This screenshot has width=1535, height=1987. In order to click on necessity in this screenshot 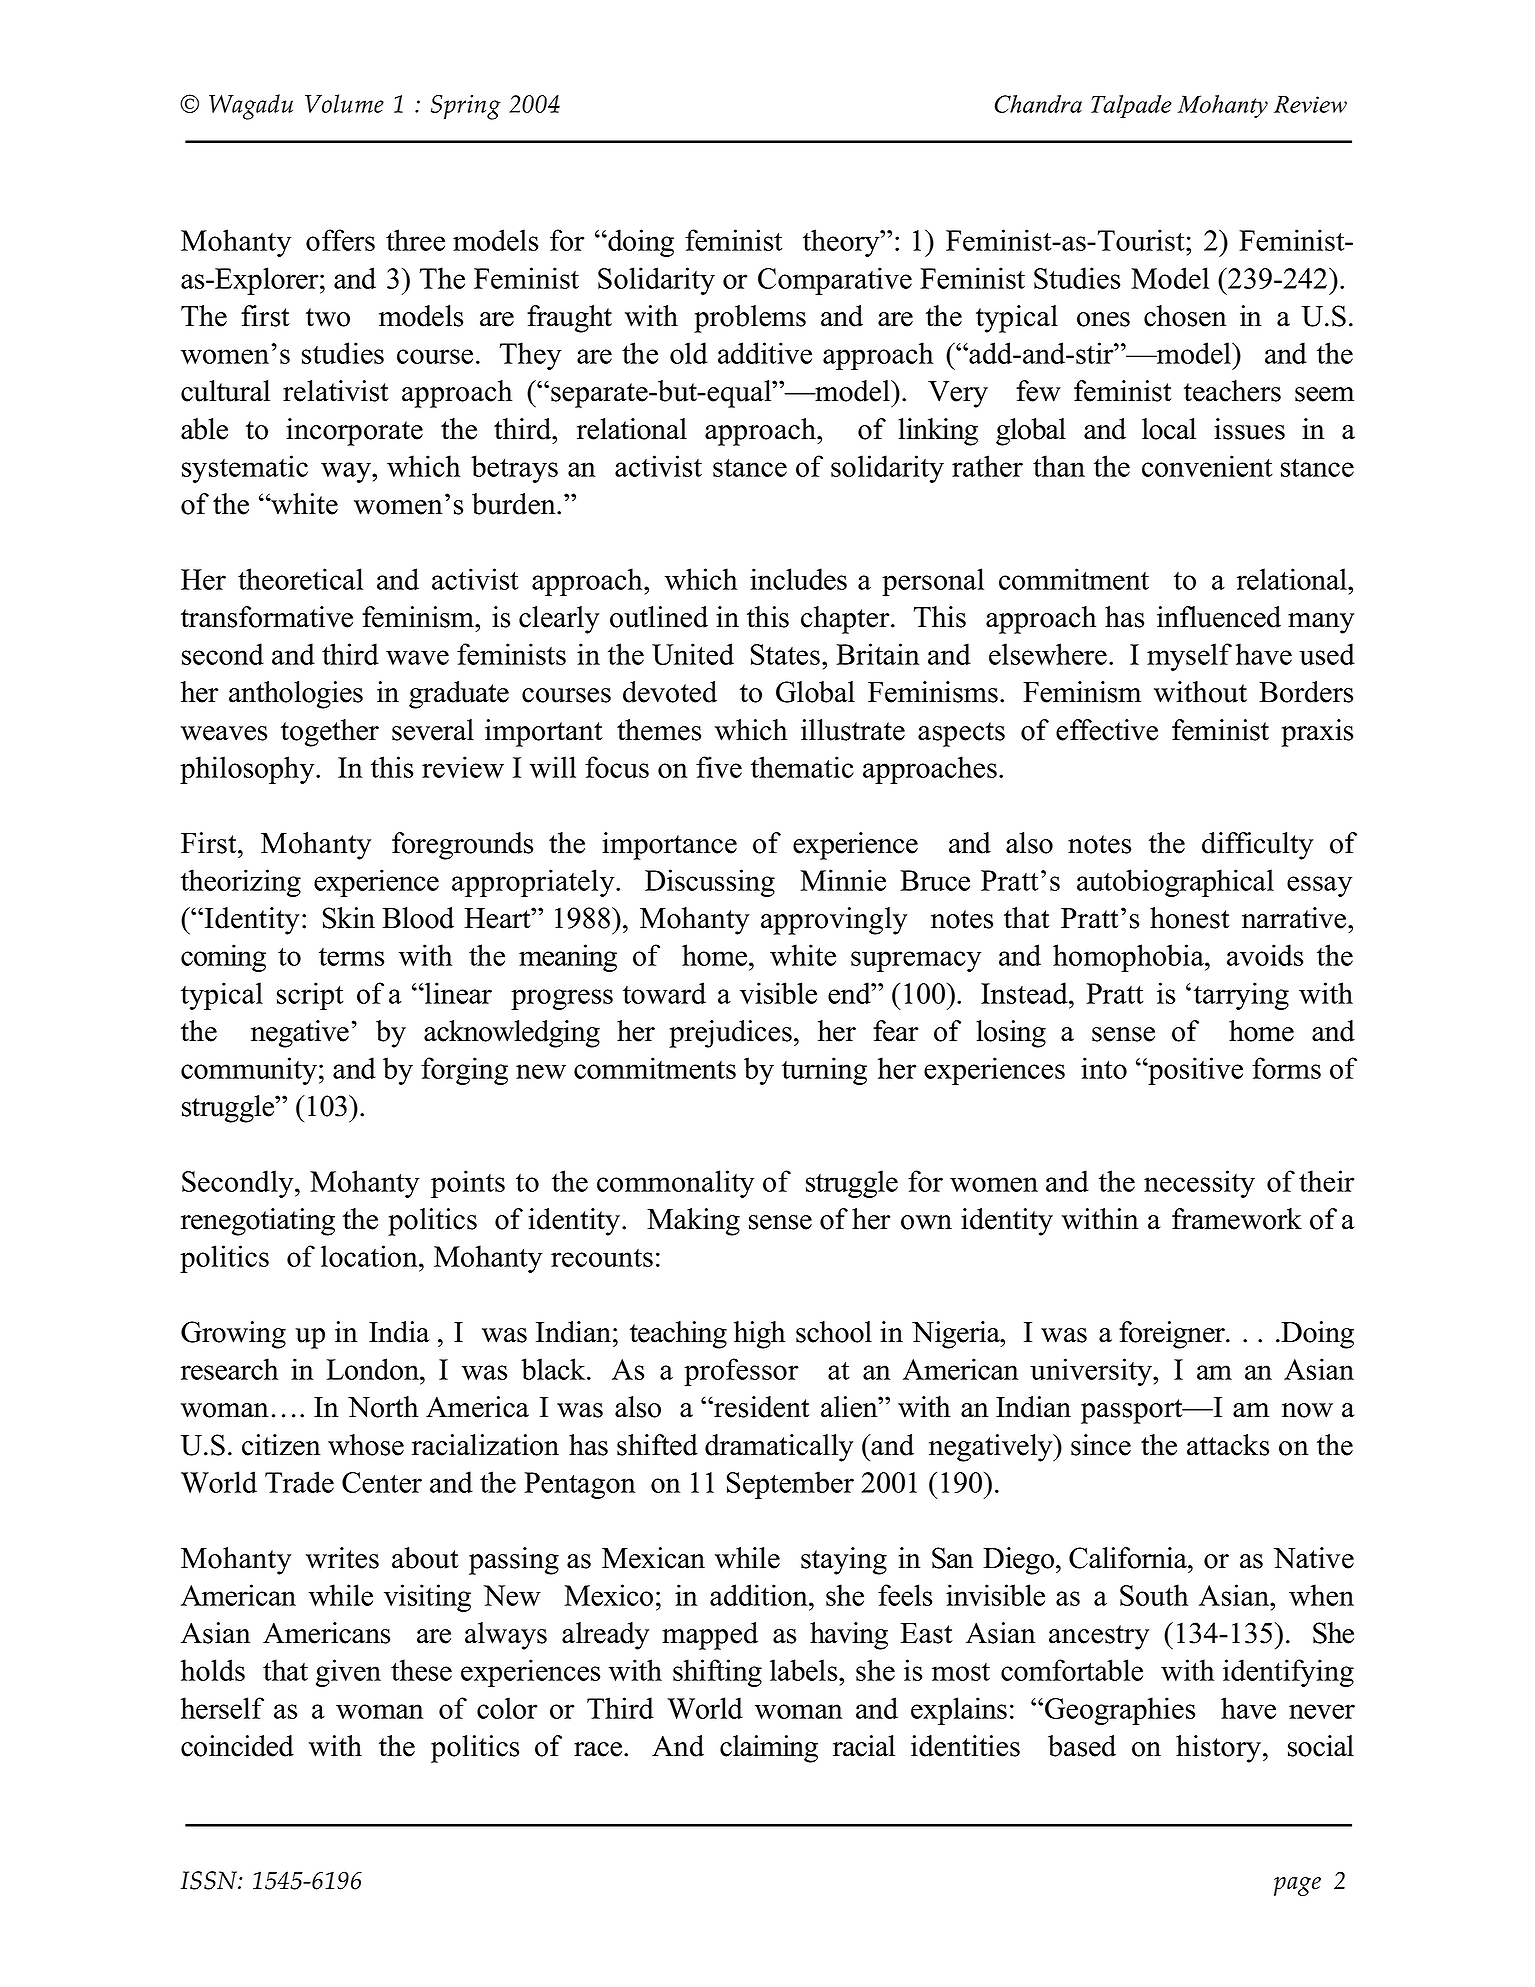, I will do `click(1199, 1184)`.
